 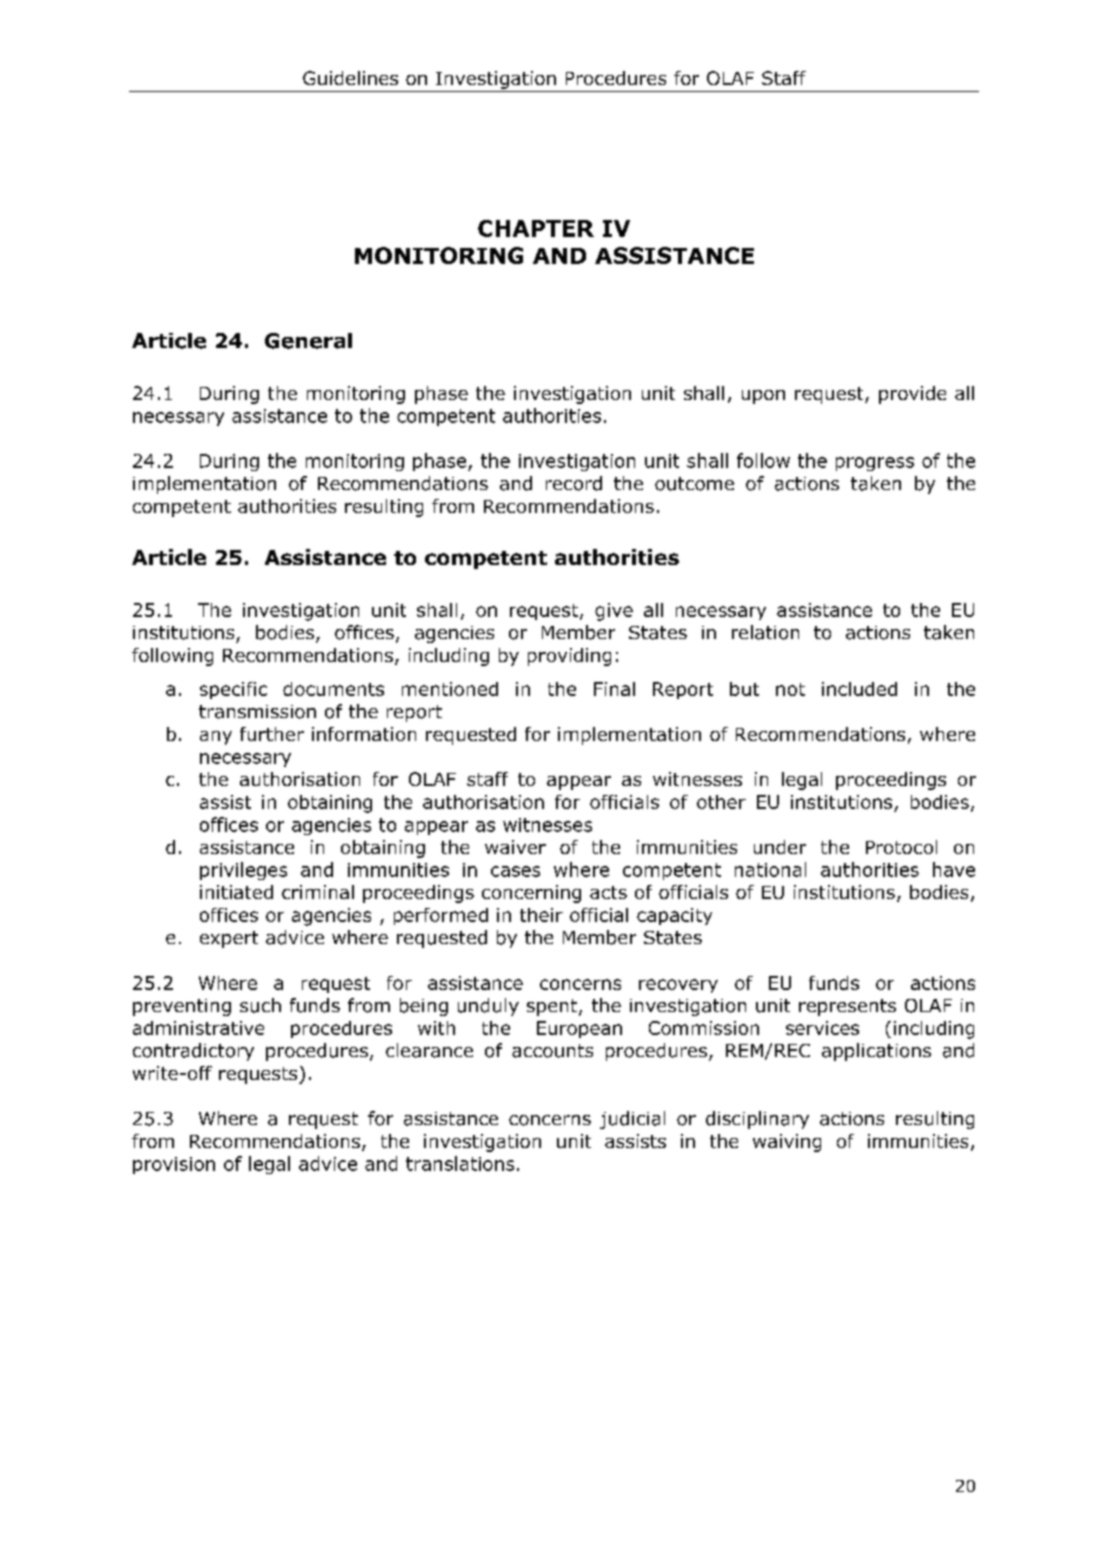 I want to click on General, so click(x=308, y=341).
